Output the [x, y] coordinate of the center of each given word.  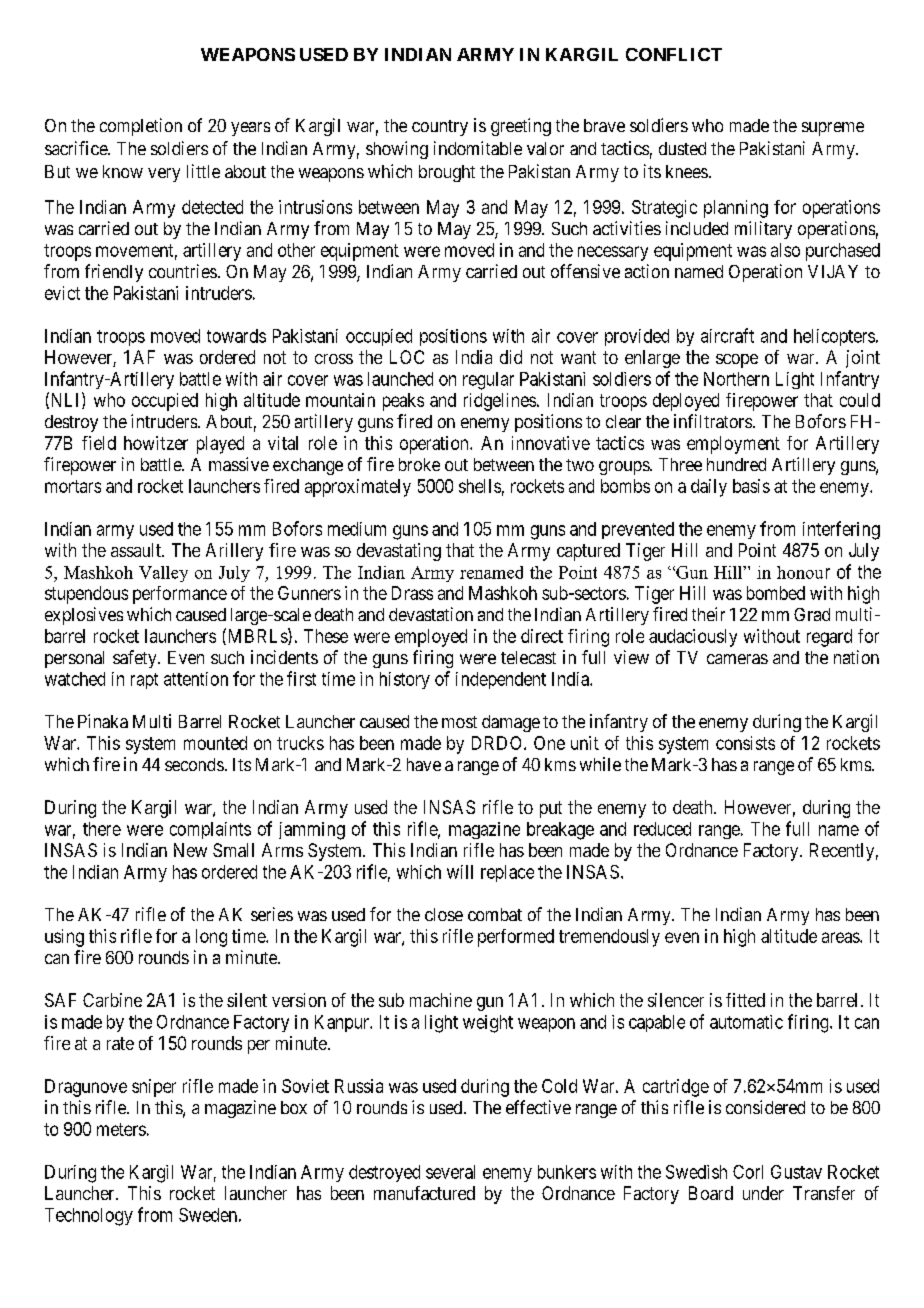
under [763, 1193]
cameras [737, 659]
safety [136, 659]
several [450, 1172]
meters [121, 1129]
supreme [833, 129]
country [440, 128]
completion [141, 127]
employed [431, 638]
